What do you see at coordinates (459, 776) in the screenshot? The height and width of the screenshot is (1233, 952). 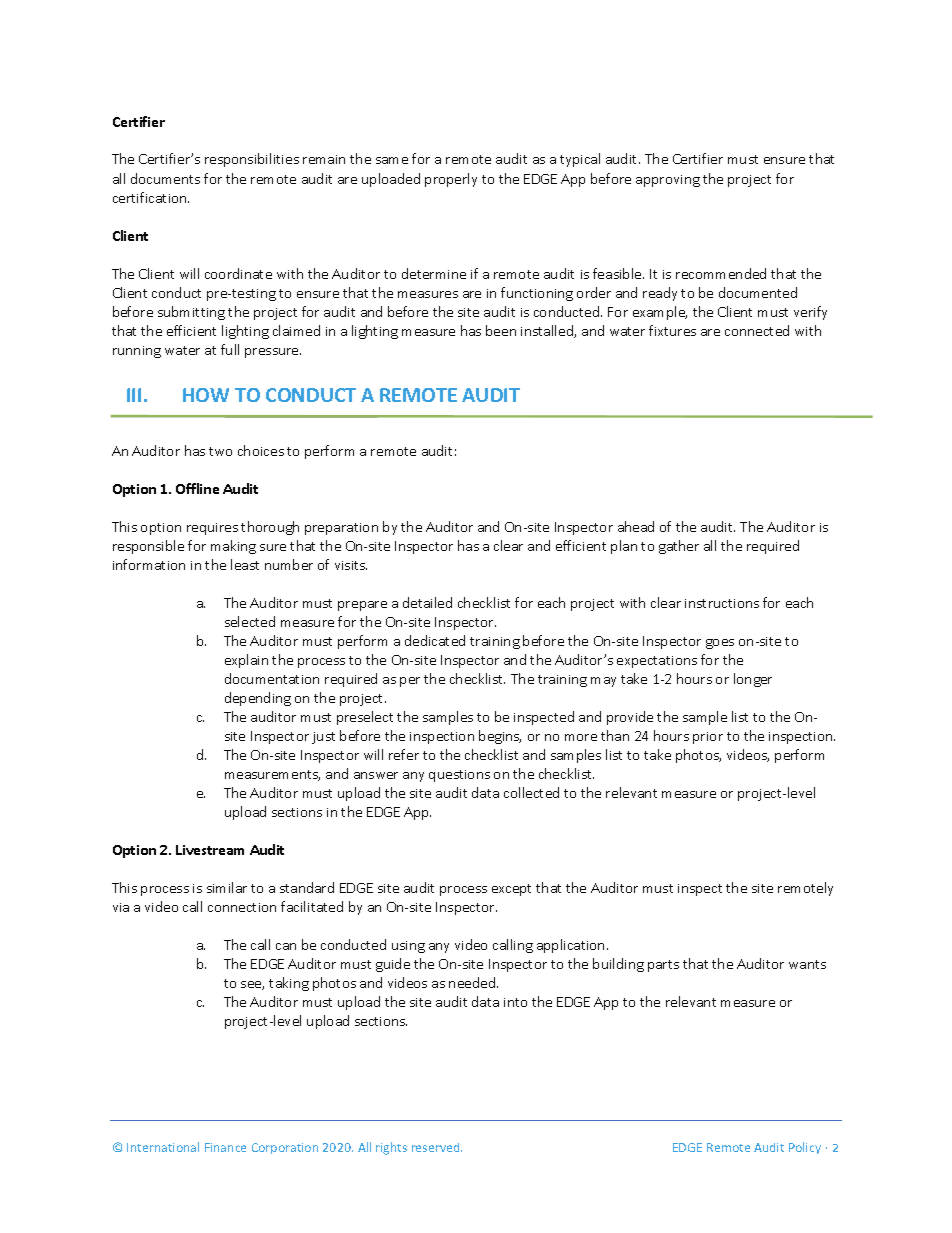 I see `questions` at bounding box center [459, 776].
